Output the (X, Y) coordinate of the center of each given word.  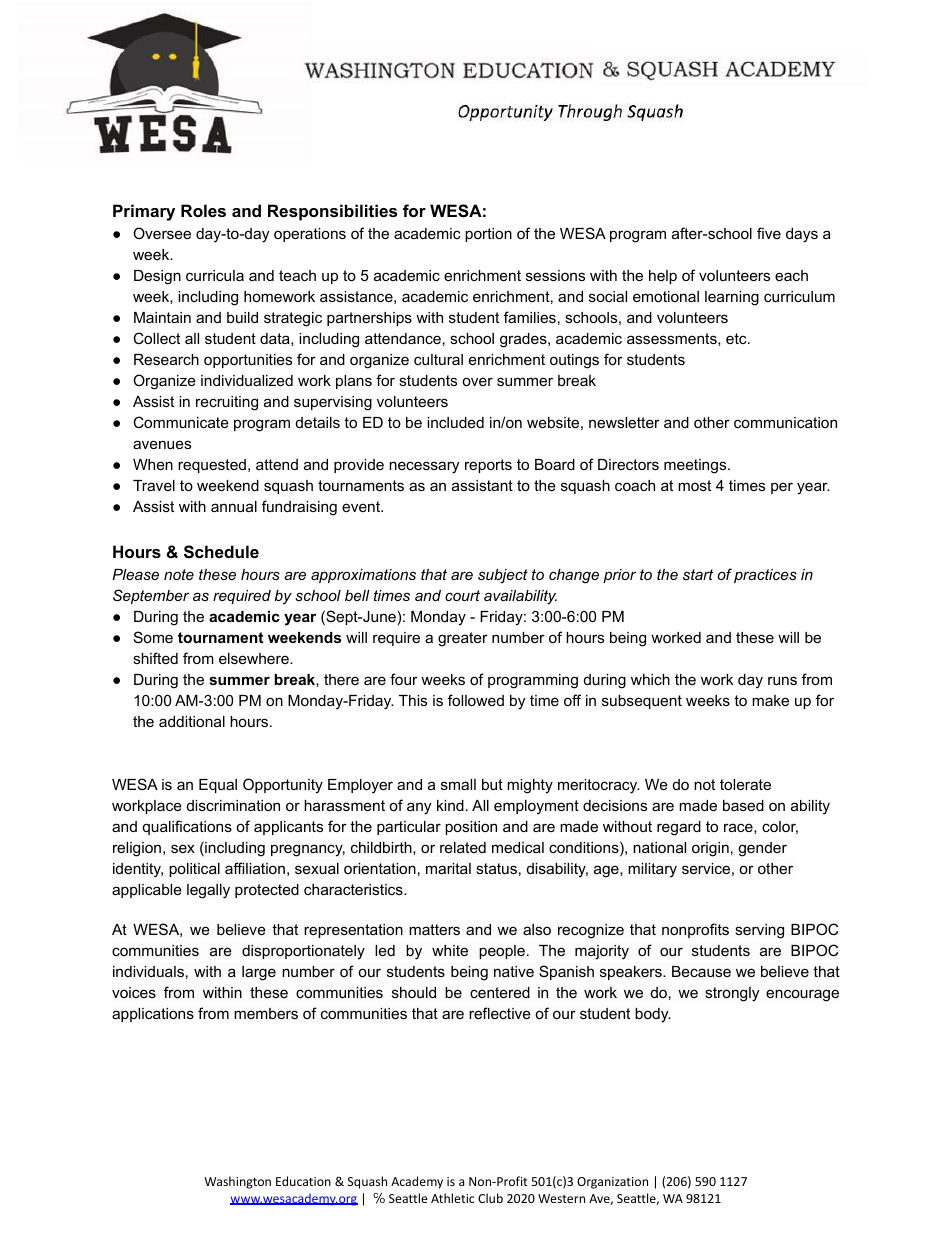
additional (192, 721)
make (770, 700)
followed (476, 700)
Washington (237, 1182)
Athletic (452, 1198)
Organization (612, 1183)
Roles (203, 210)
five (769, 233)
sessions (555, 275)
